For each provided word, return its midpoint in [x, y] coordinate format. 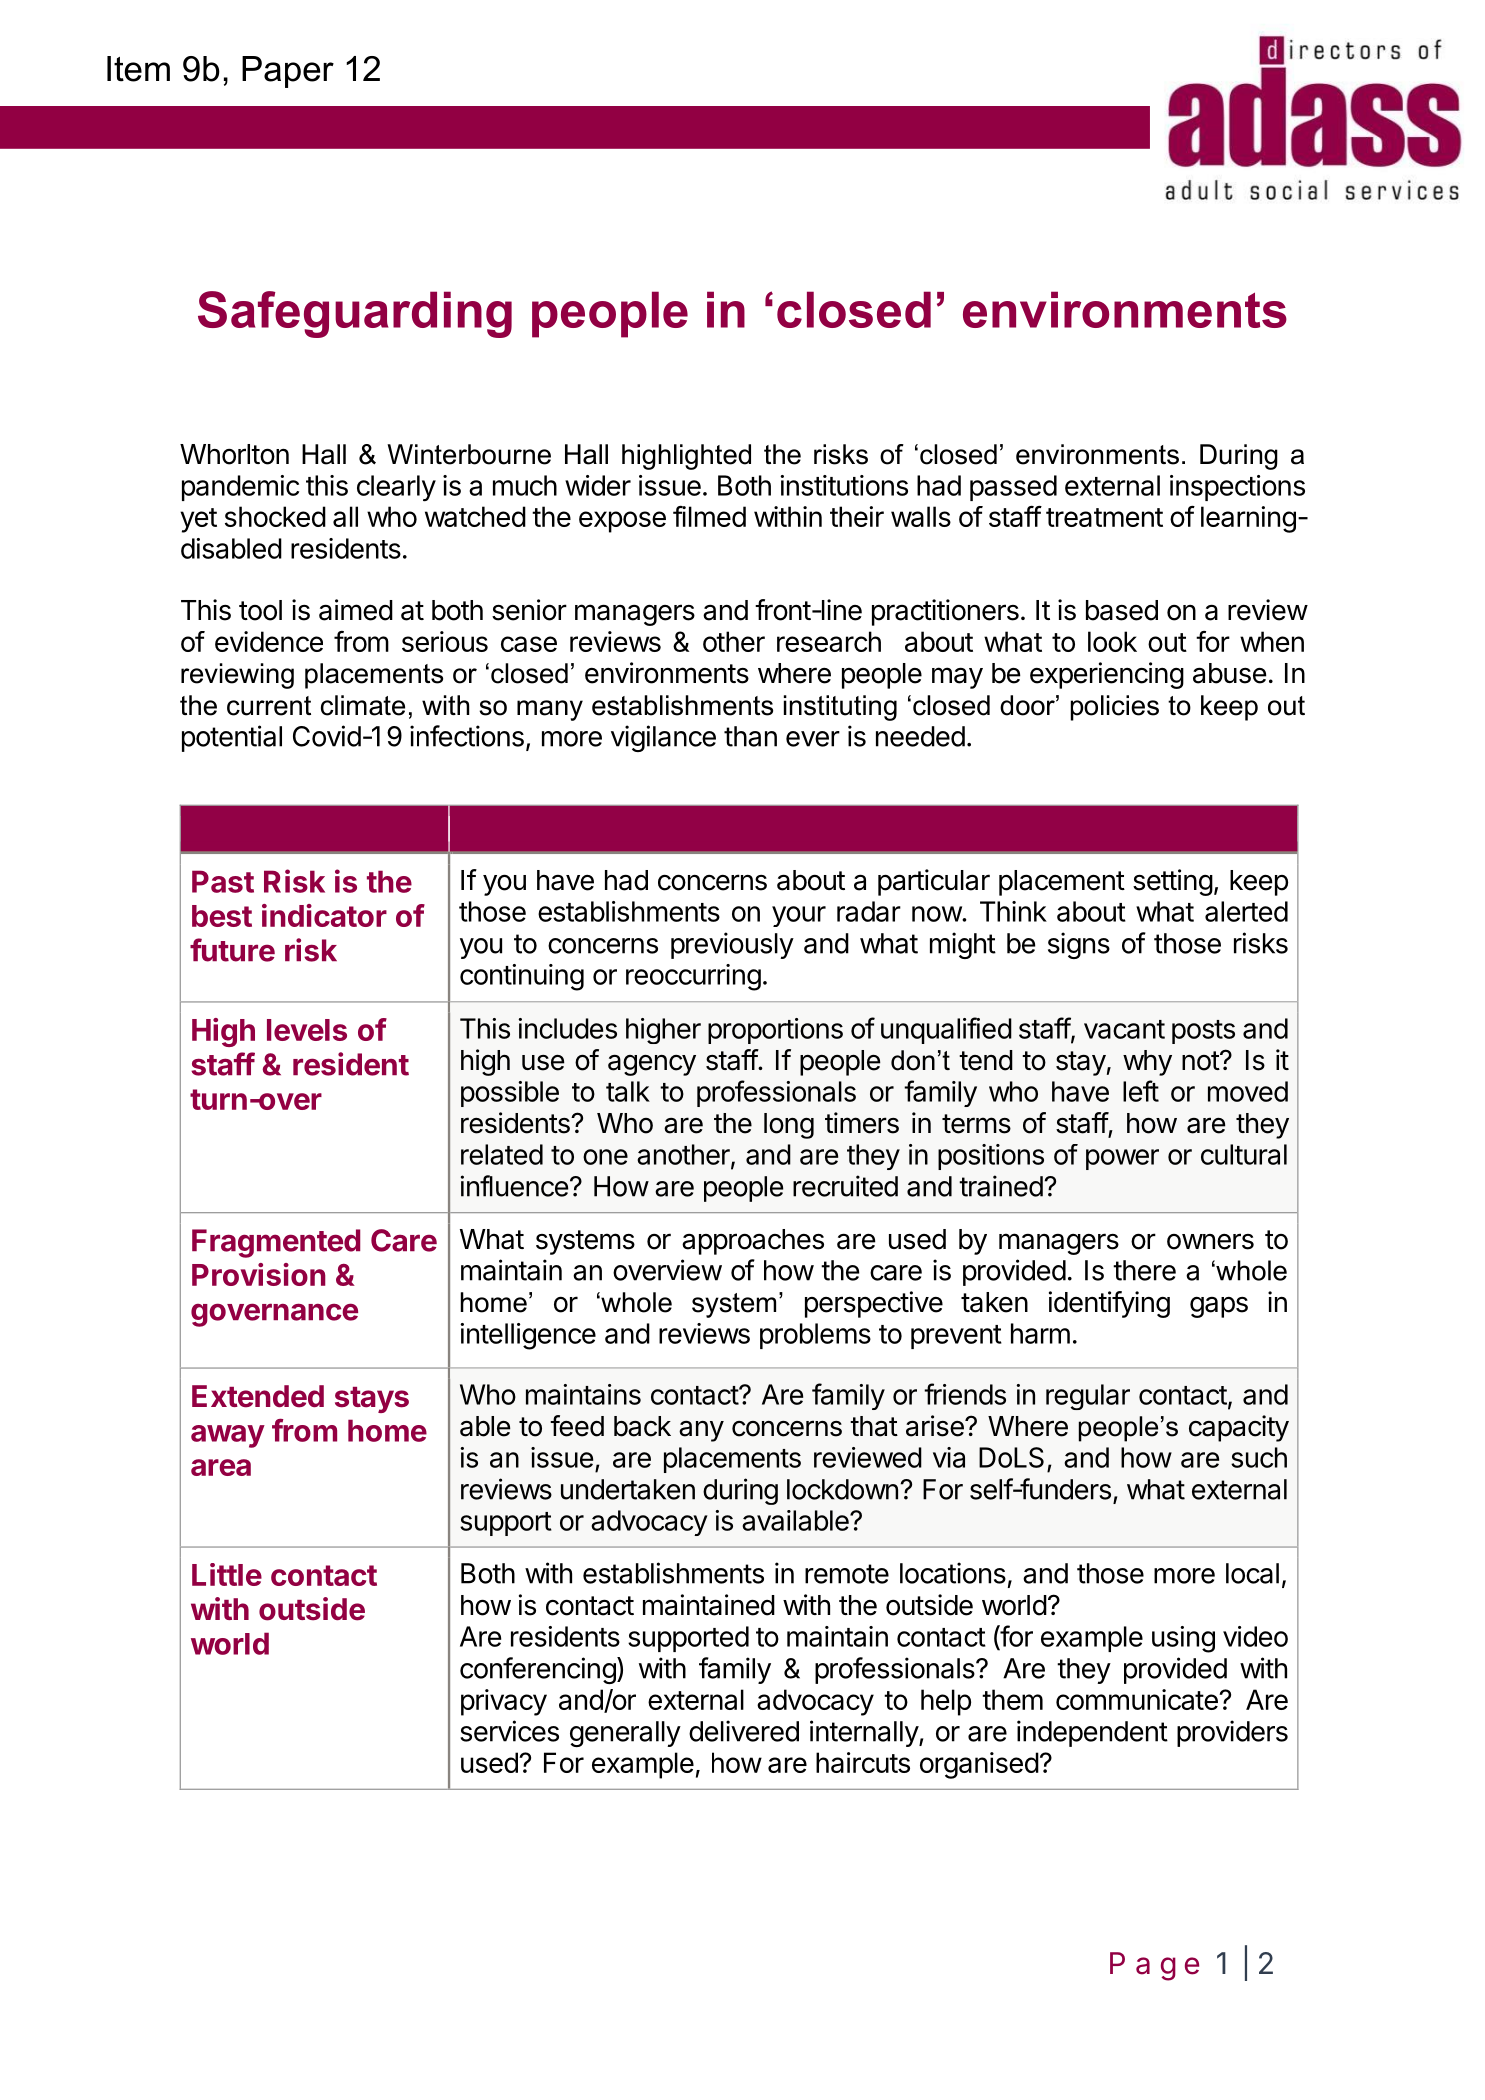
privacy [504, 1702]
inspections [1237, 488]
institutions [844, 485]
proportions [775, 1031]
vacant [1124, 1029]
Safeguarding [355, 314]
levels [307, 1030]
